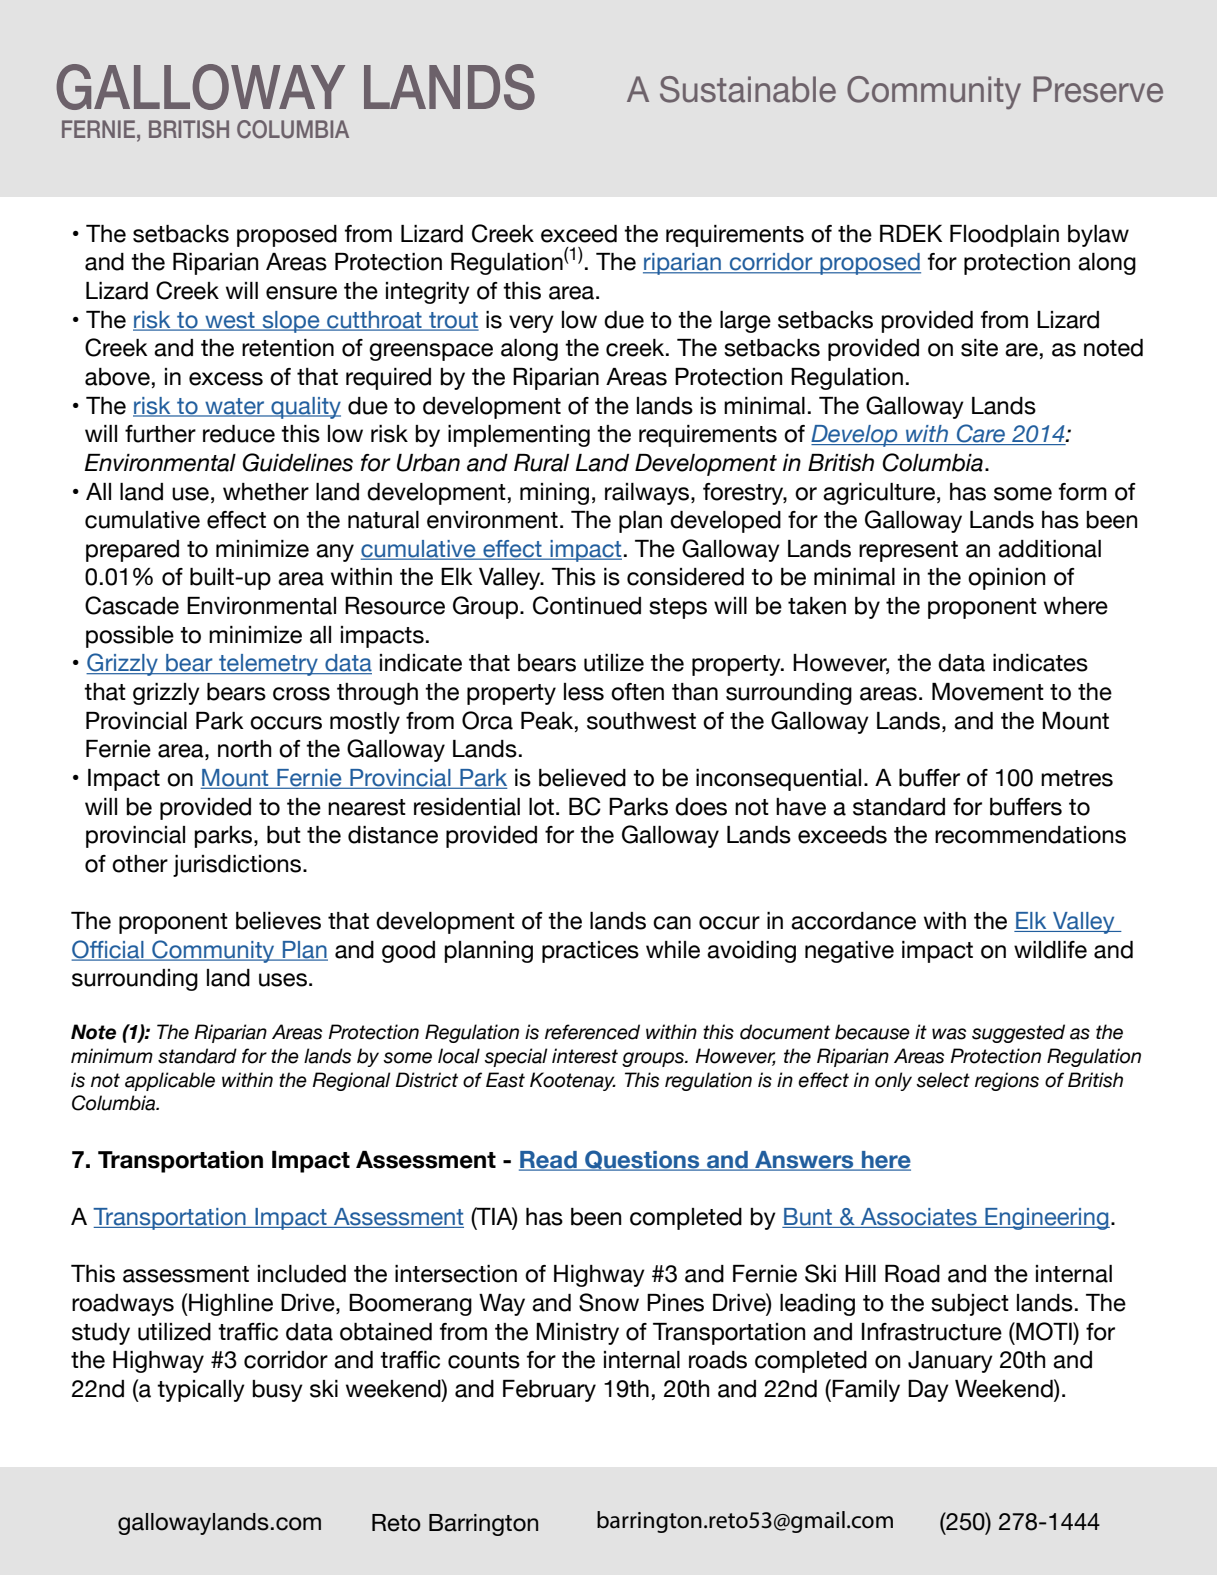  I want to click on wildlife, so click(1050, 950).
